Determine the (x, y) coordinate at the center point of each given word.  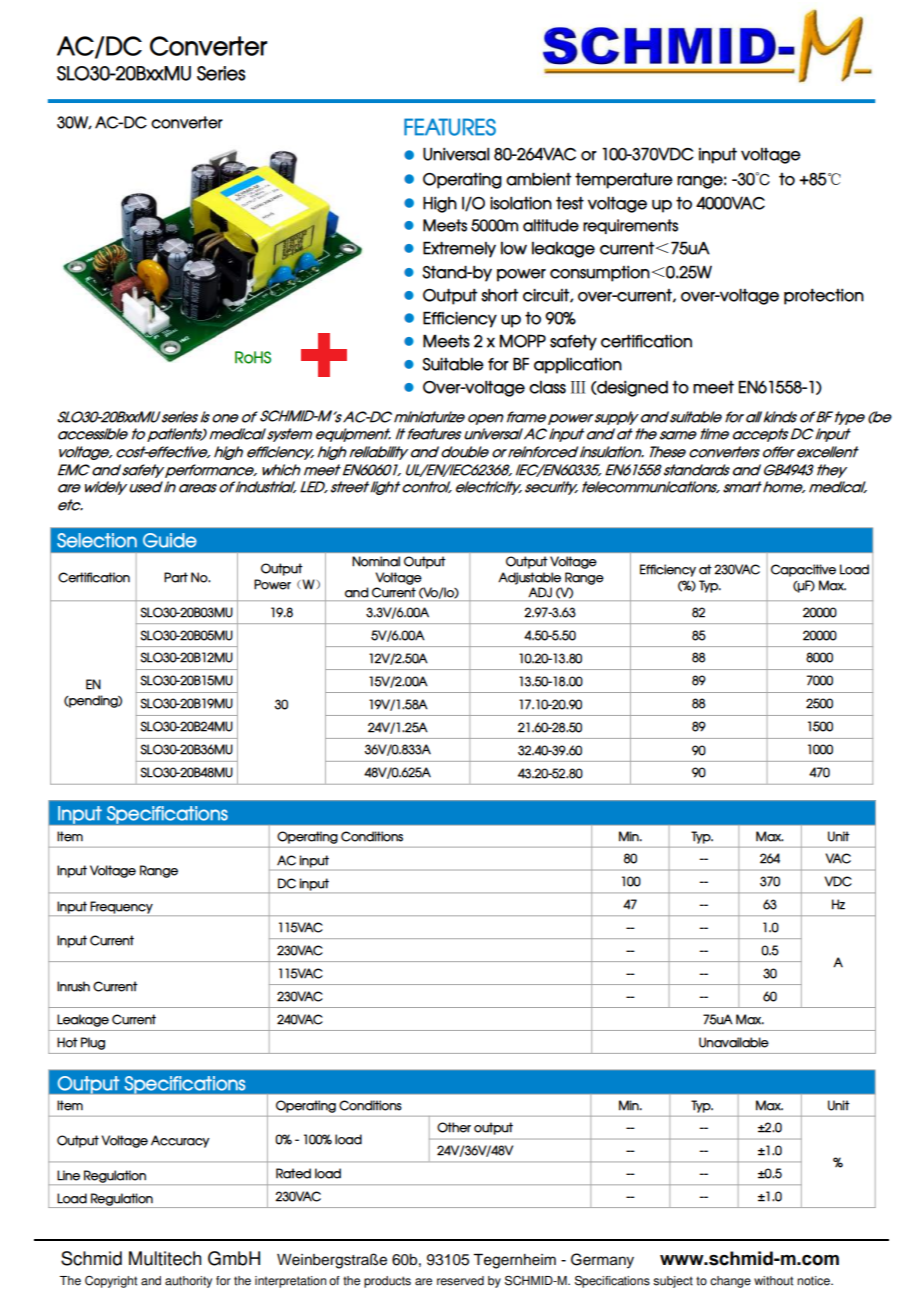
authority (188, 1282)
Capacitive (803, 570)
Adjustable (529, 578)
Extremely (459, 249)
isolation (521, 203)
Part (176, 577)
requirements (630, 226)
